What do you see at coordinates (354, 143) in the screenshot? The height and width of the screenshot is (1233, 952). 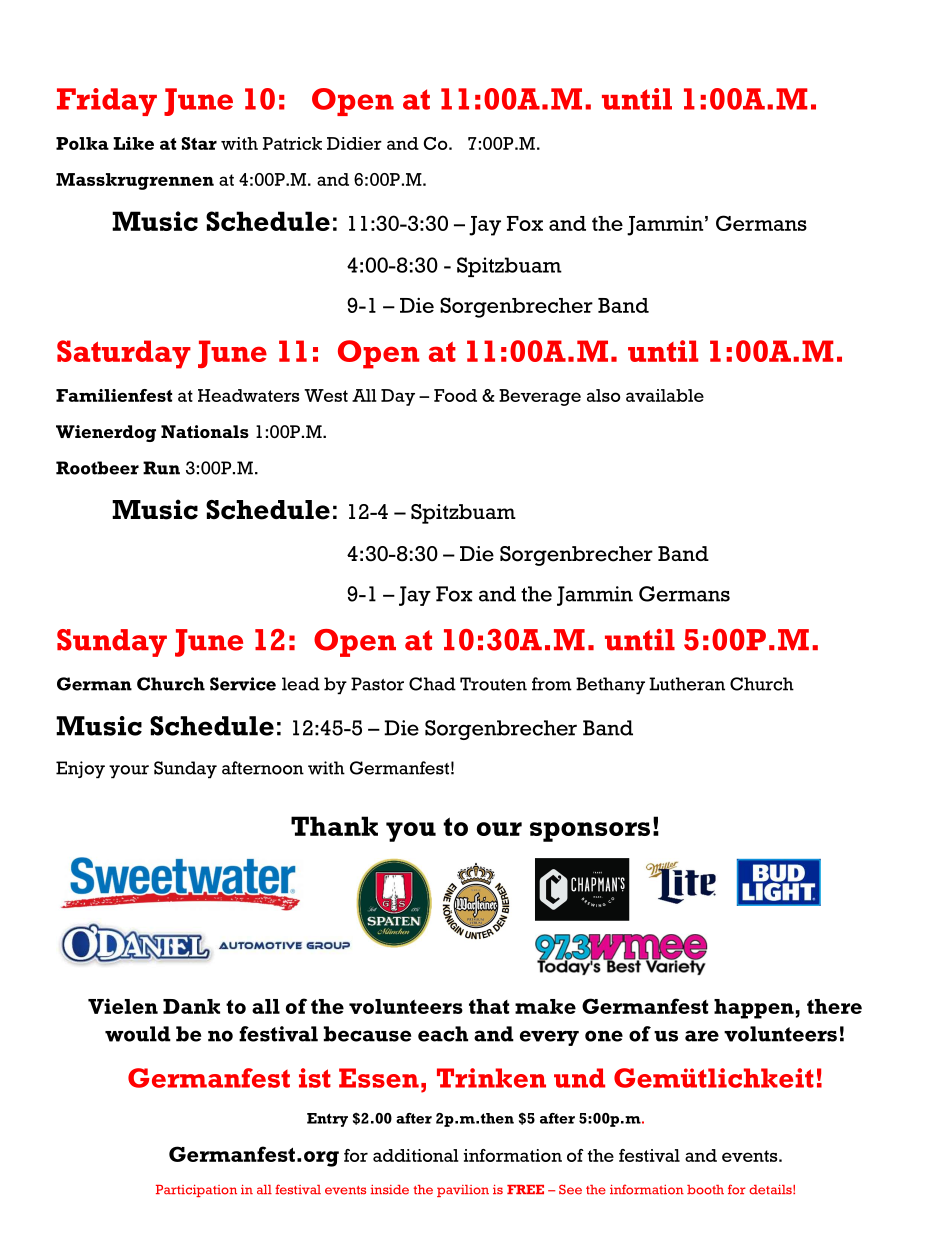 I see `Didier` at bounding box center [354, 143].
